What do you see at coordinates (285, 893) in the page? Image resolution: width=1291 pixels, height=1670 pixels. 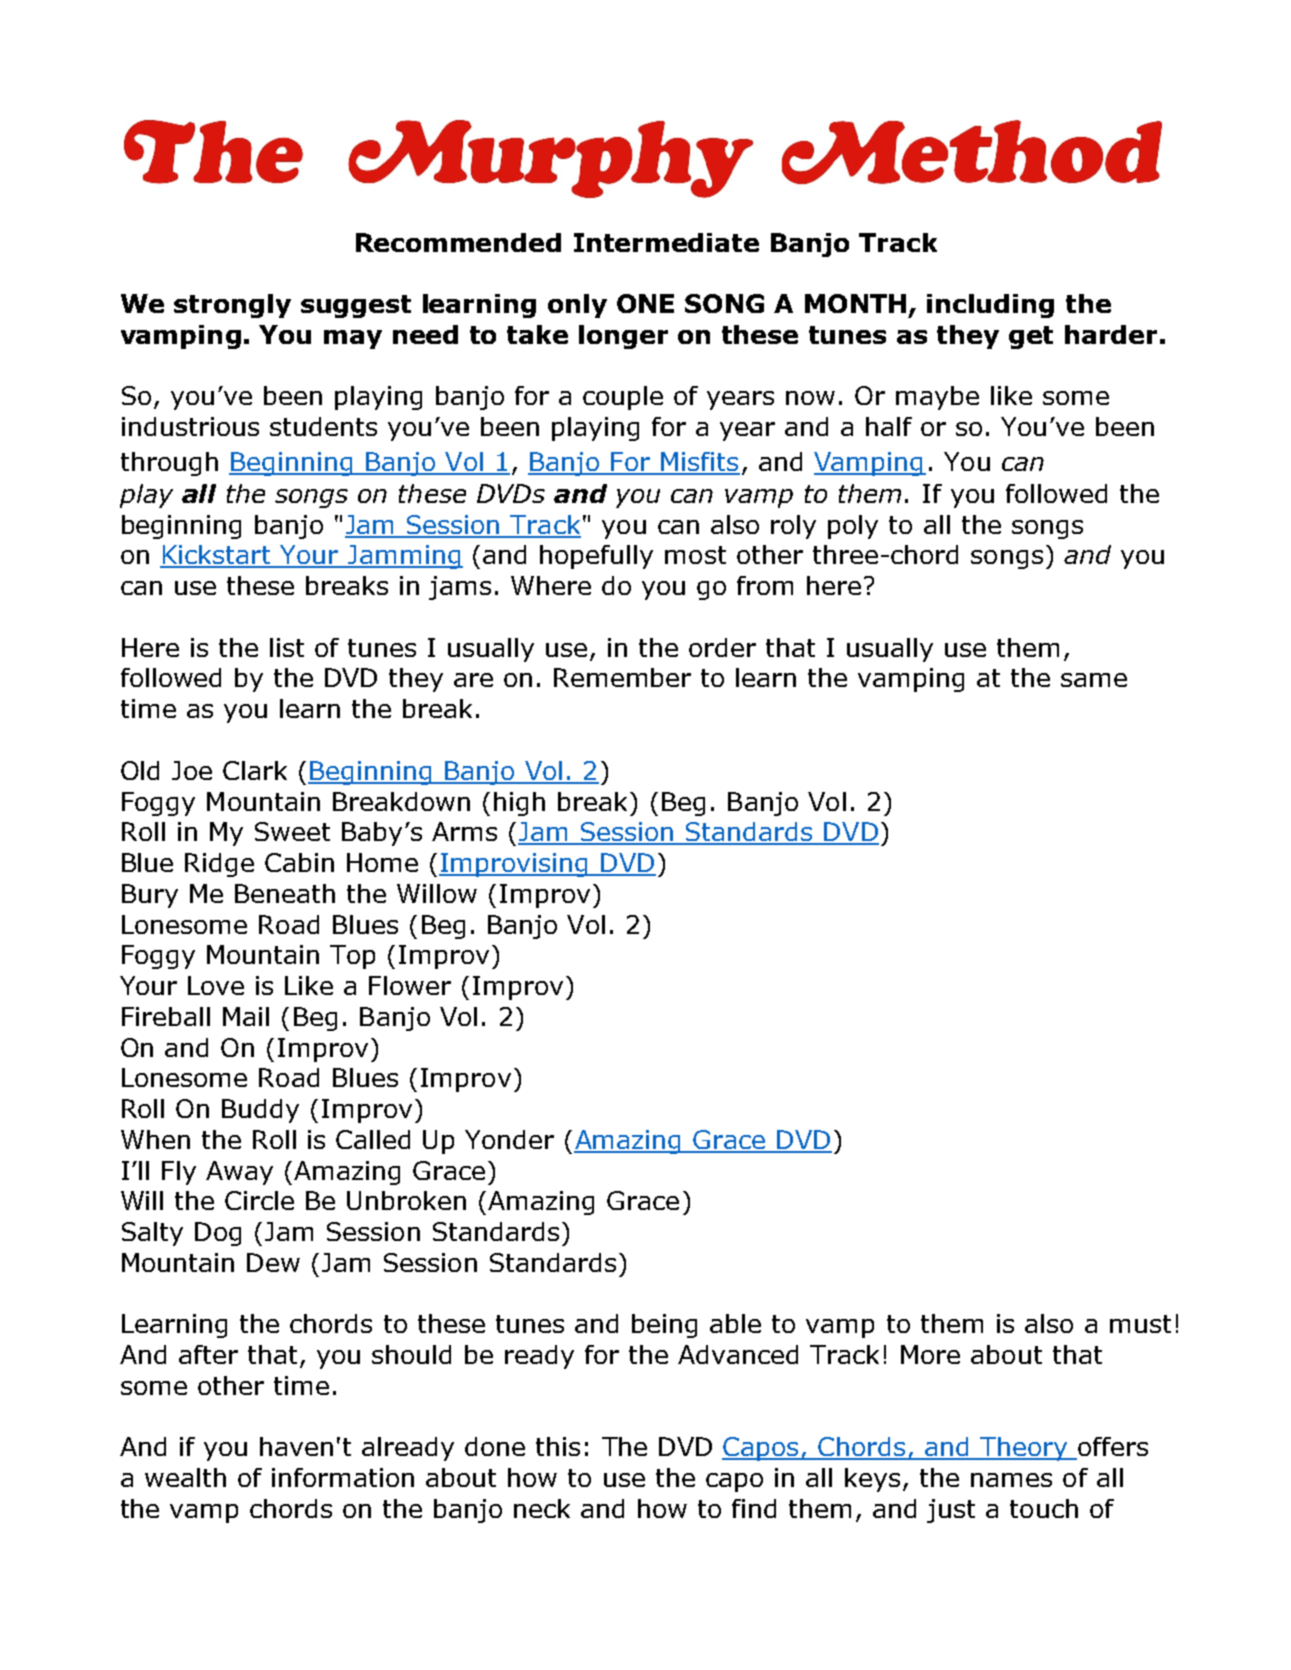 I see `Beneath` at bounding box center [285, 893].
